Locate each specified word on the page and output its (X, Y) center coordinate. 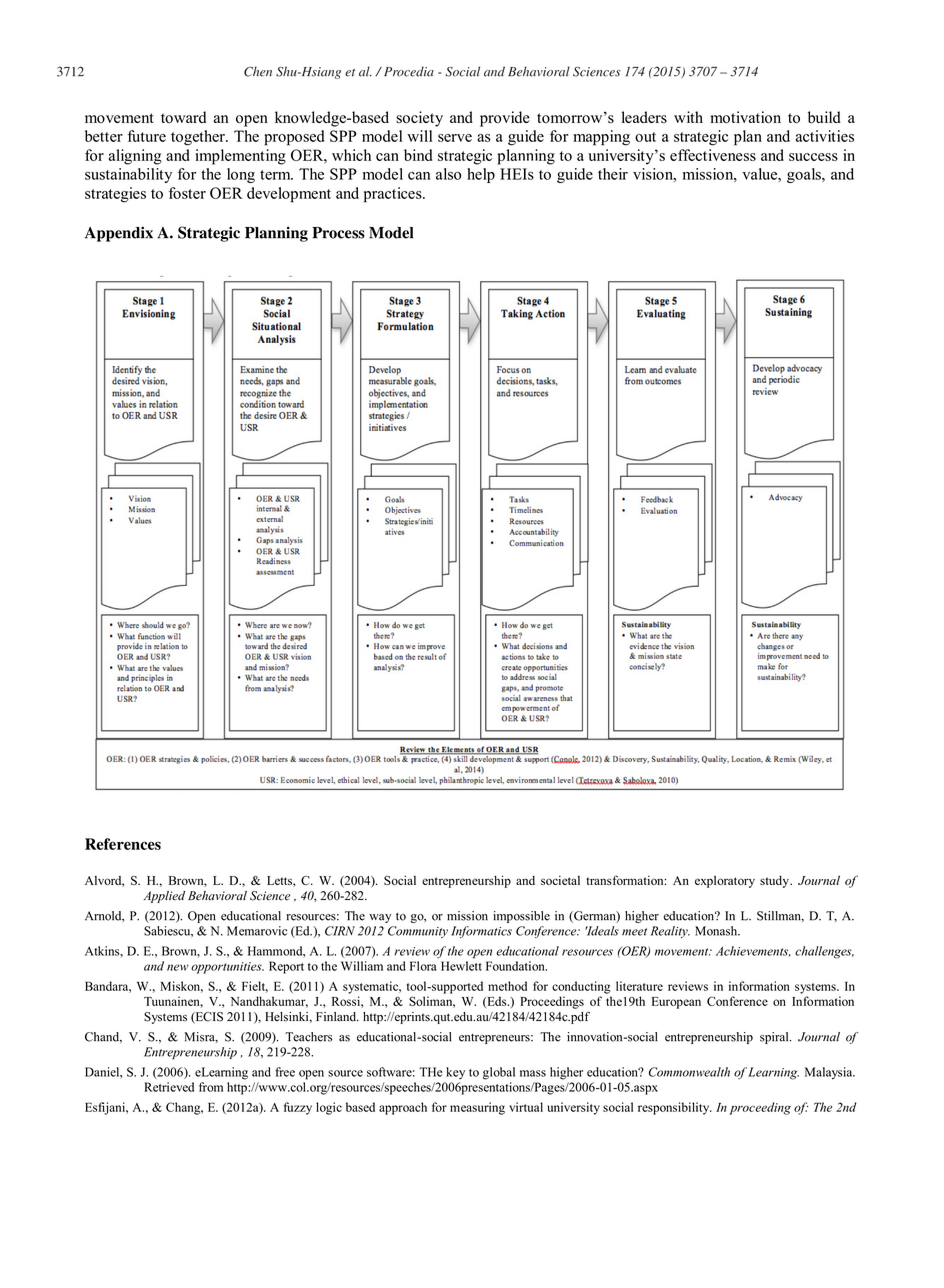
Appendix (119, 234)
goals (805, 175)
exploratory (725, 882)
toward (183, 117)
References (123, 844)
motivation (745, 117)
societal (560, 880)
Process (338, 233)
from (211, 1087)
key (455, 1073)
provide (505, 119)
